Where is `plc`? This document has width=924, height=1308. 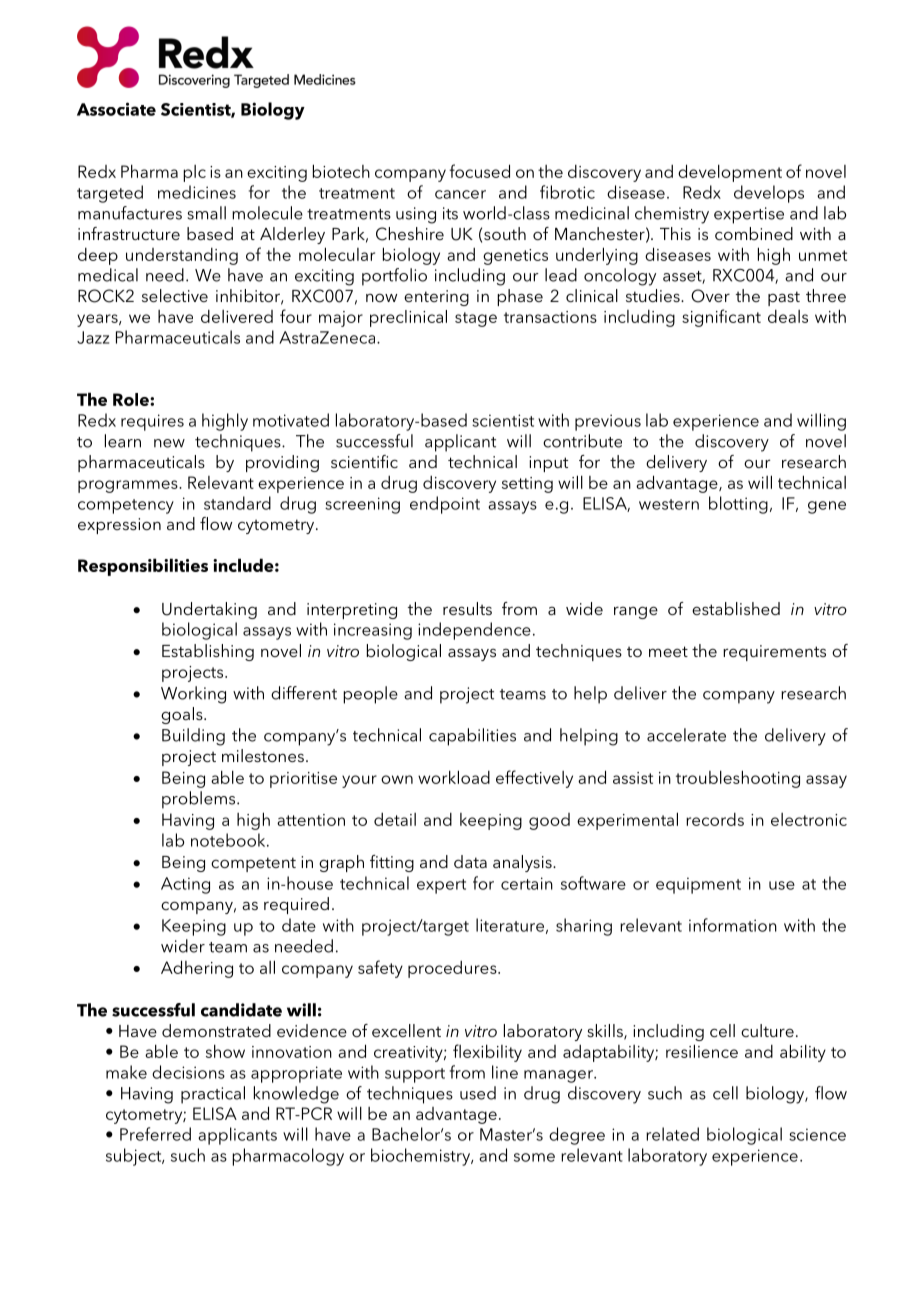 plc is located at coordinates (194, 173).
